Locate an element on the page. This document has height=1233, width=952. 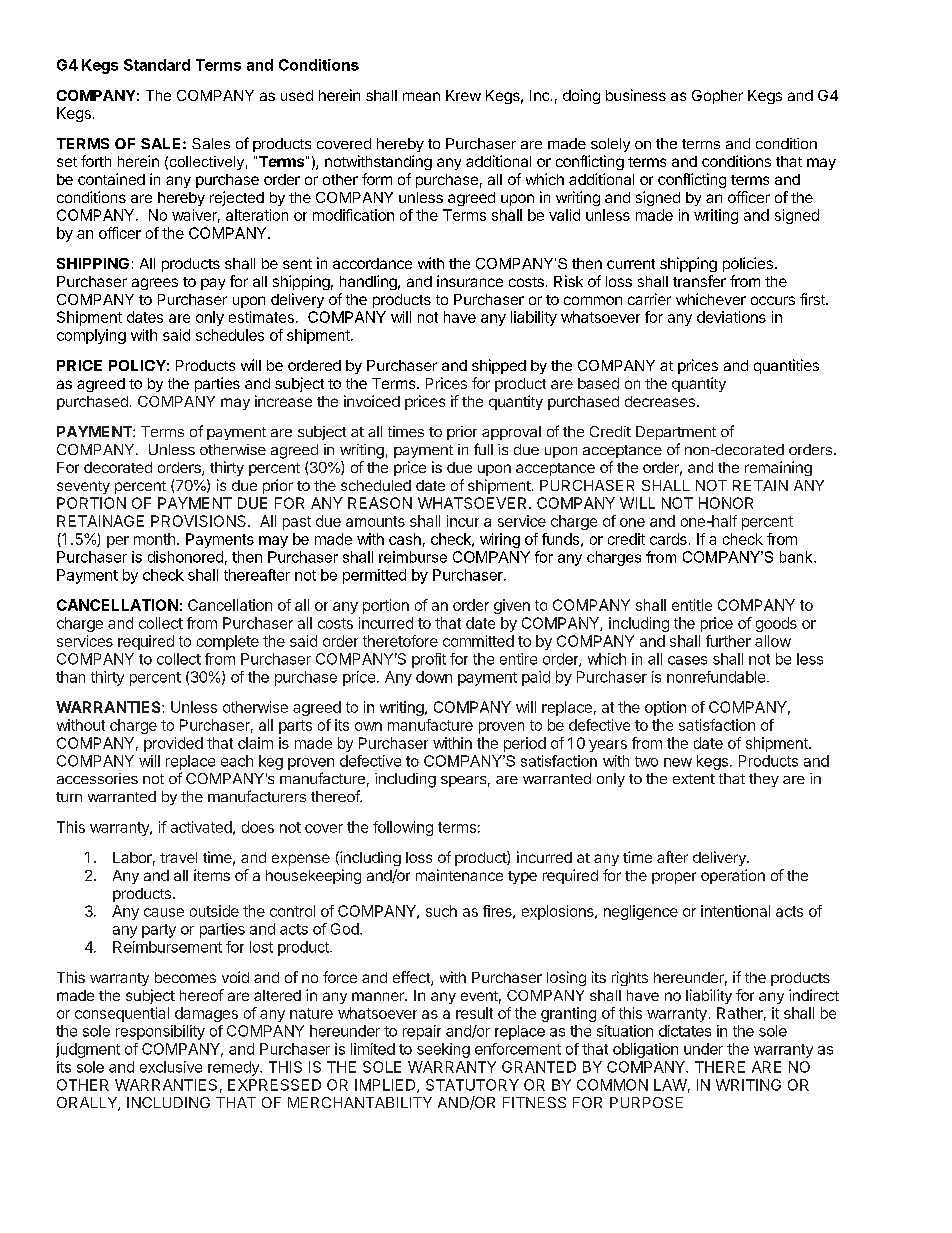
increase is located at coordinates (283, 401).
